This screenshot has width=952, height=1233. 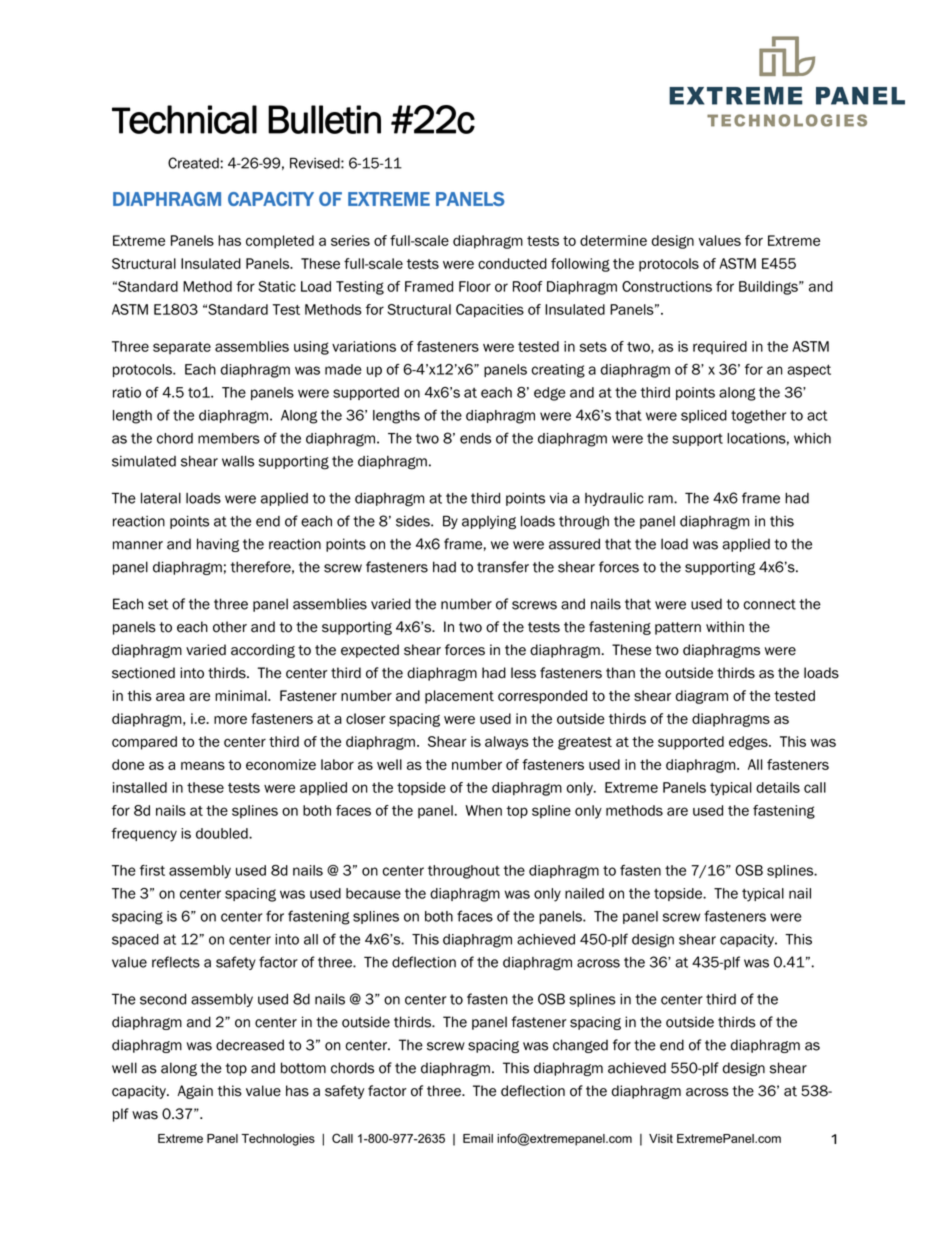 I want to click on determine, so click(x=613, y=240).
